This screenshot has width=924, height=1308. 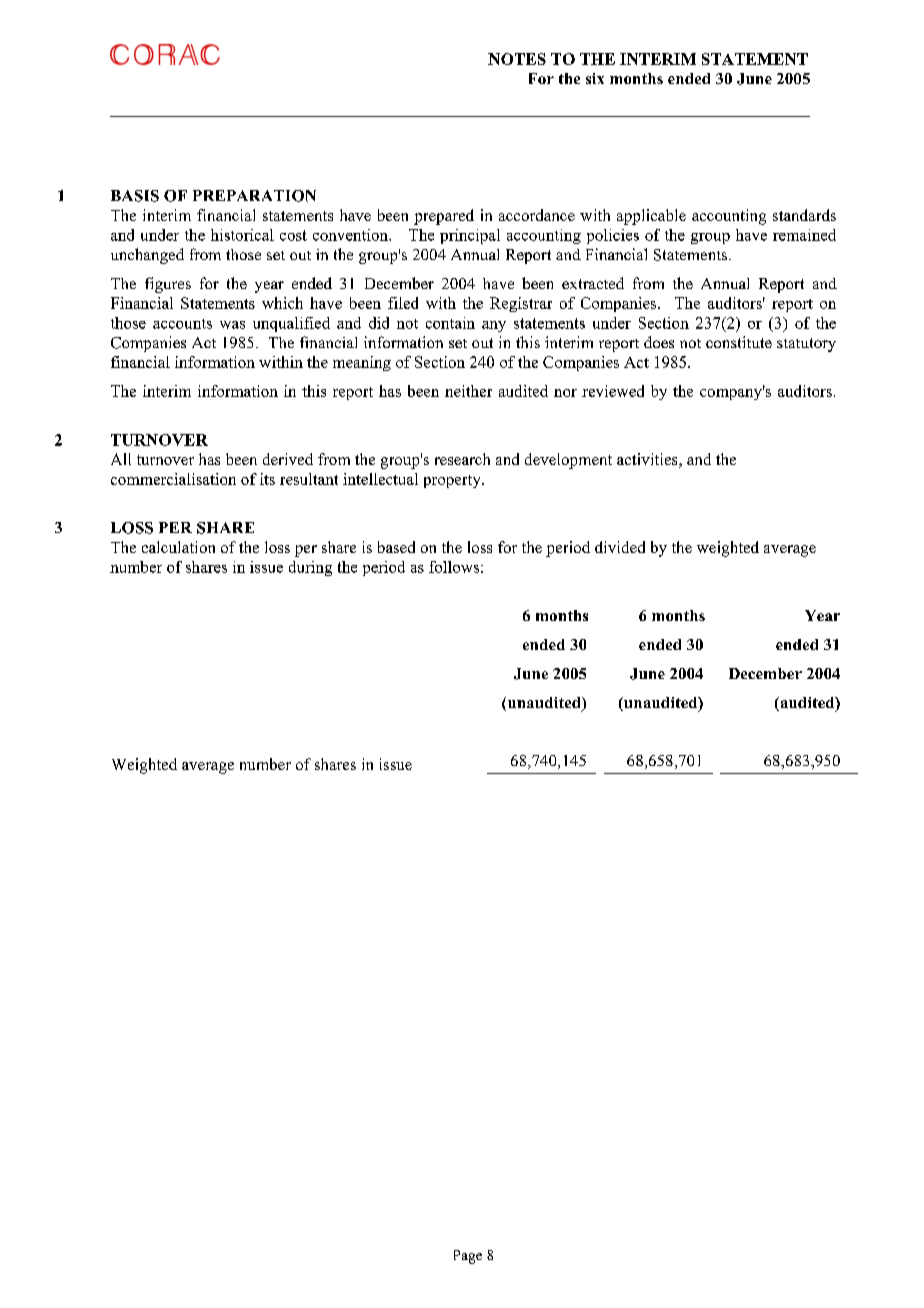 What do you see at coordinates (620, 547) in the screenshot?
I see `divided` at bounding box center [620, 547].
